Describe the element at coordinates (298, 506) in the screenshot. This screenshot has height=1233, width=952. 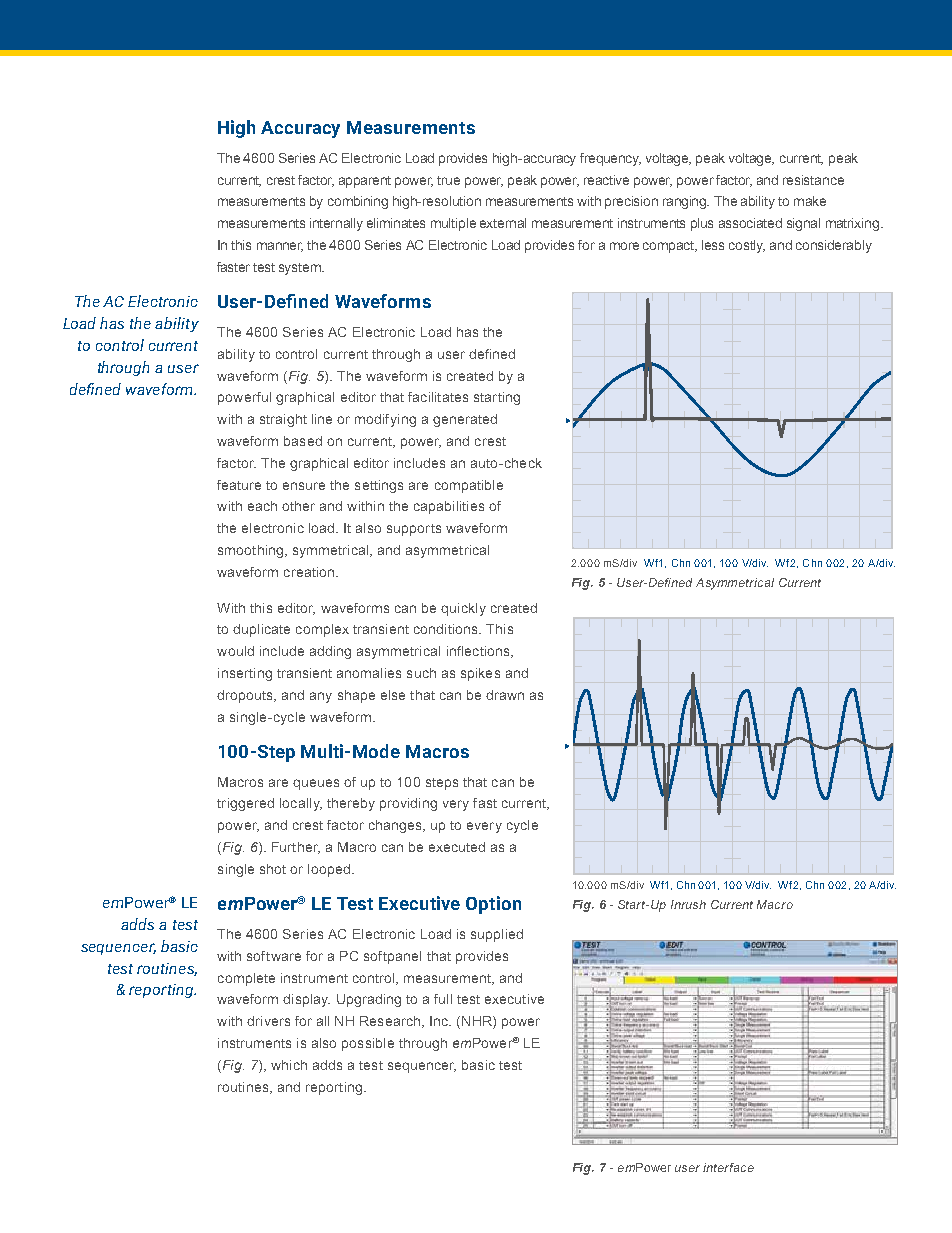
I see `other` at that location.
